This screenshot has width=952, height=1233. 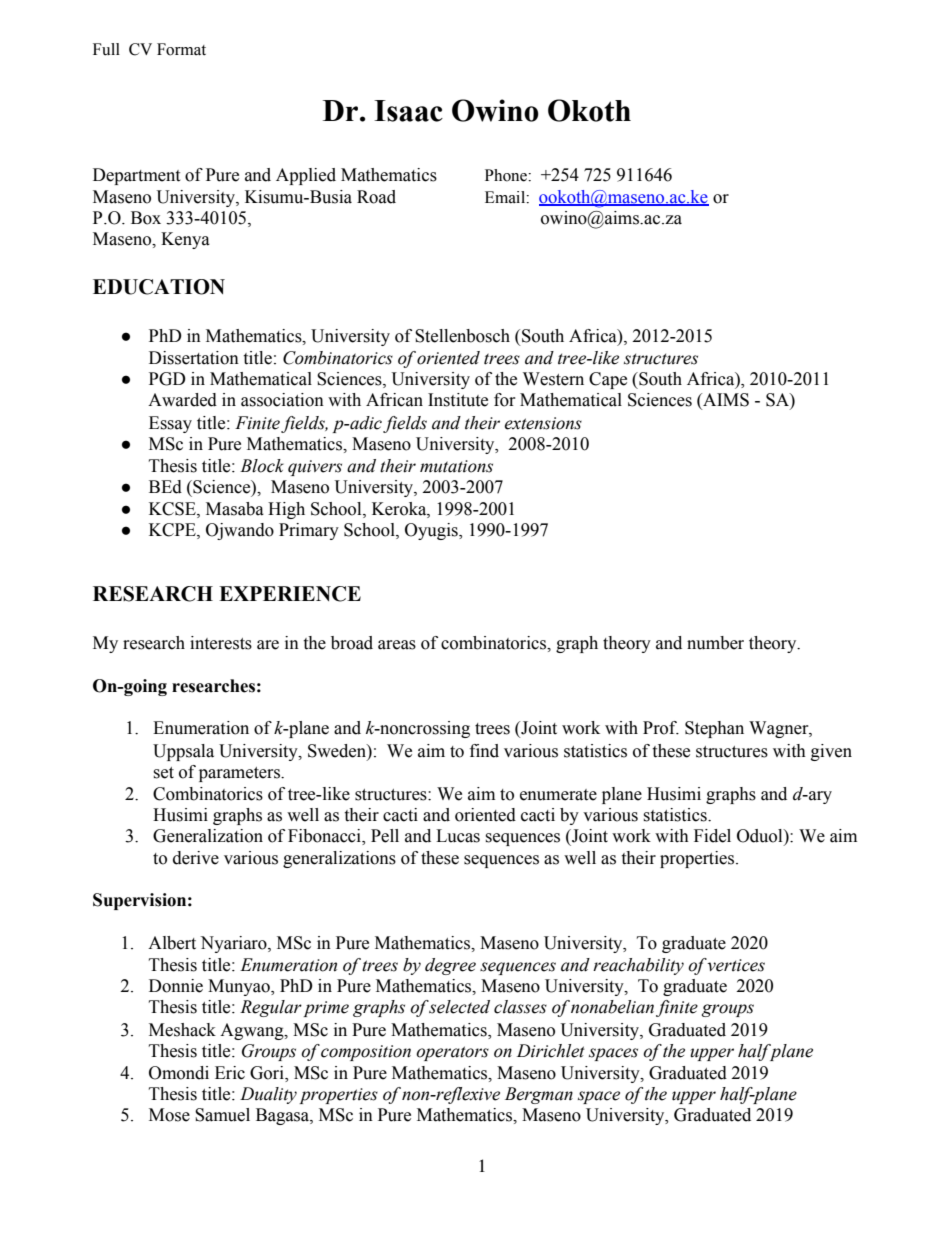 I want to click on Isaac, so click(x=408, y=111).
